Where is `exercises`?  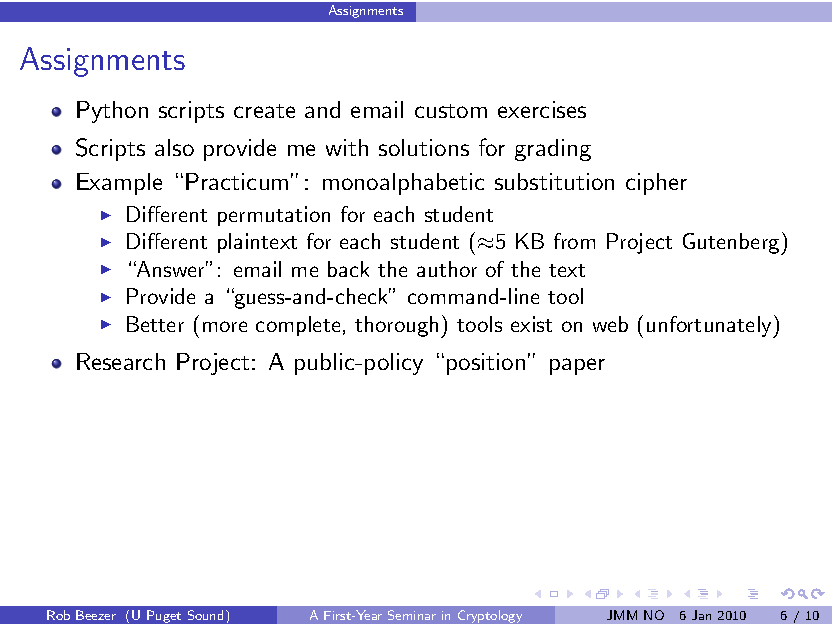
exercises is located at coordinates (542, 109).
